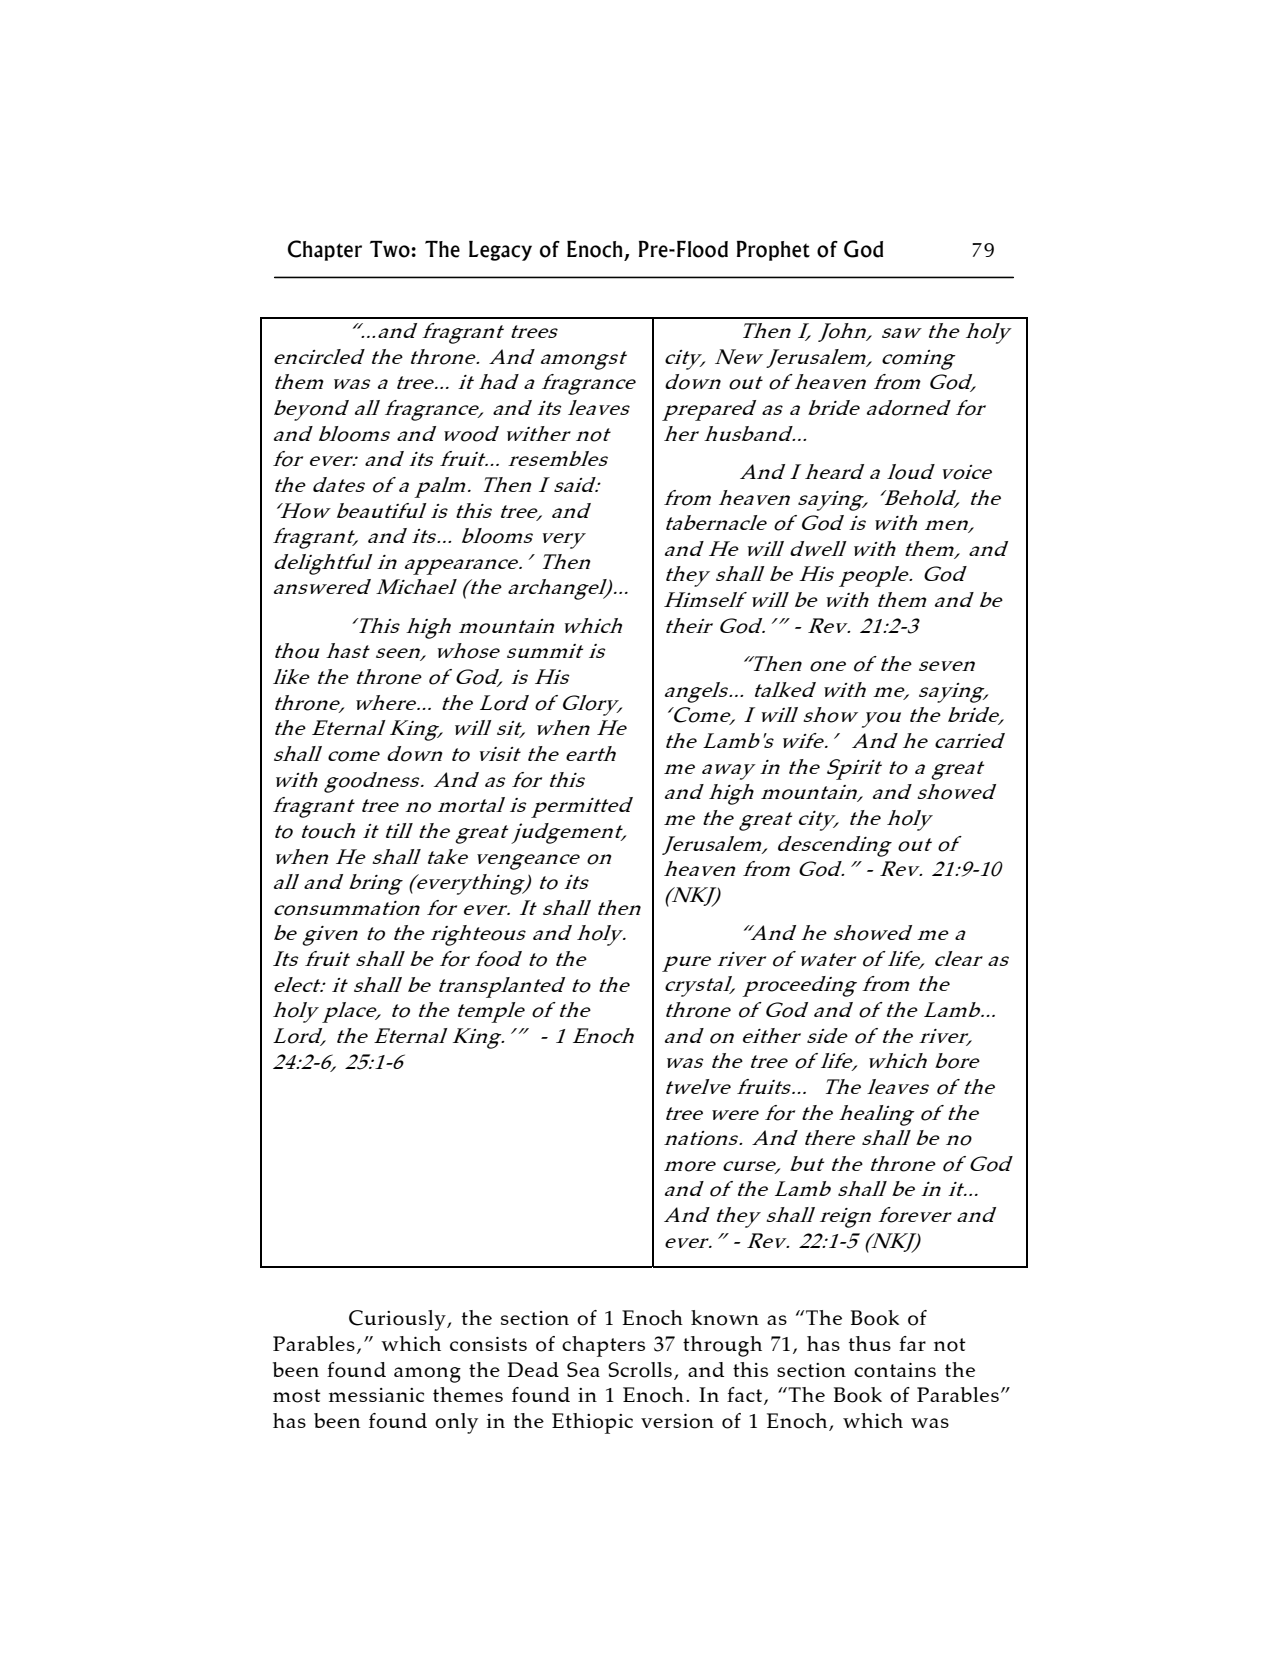 The height and width of the screenshot is (1667, 1288). What do you see at coordinates (583, 1369) in the screenshot?
I see `Sea` at bounding box center [583, 1369].
